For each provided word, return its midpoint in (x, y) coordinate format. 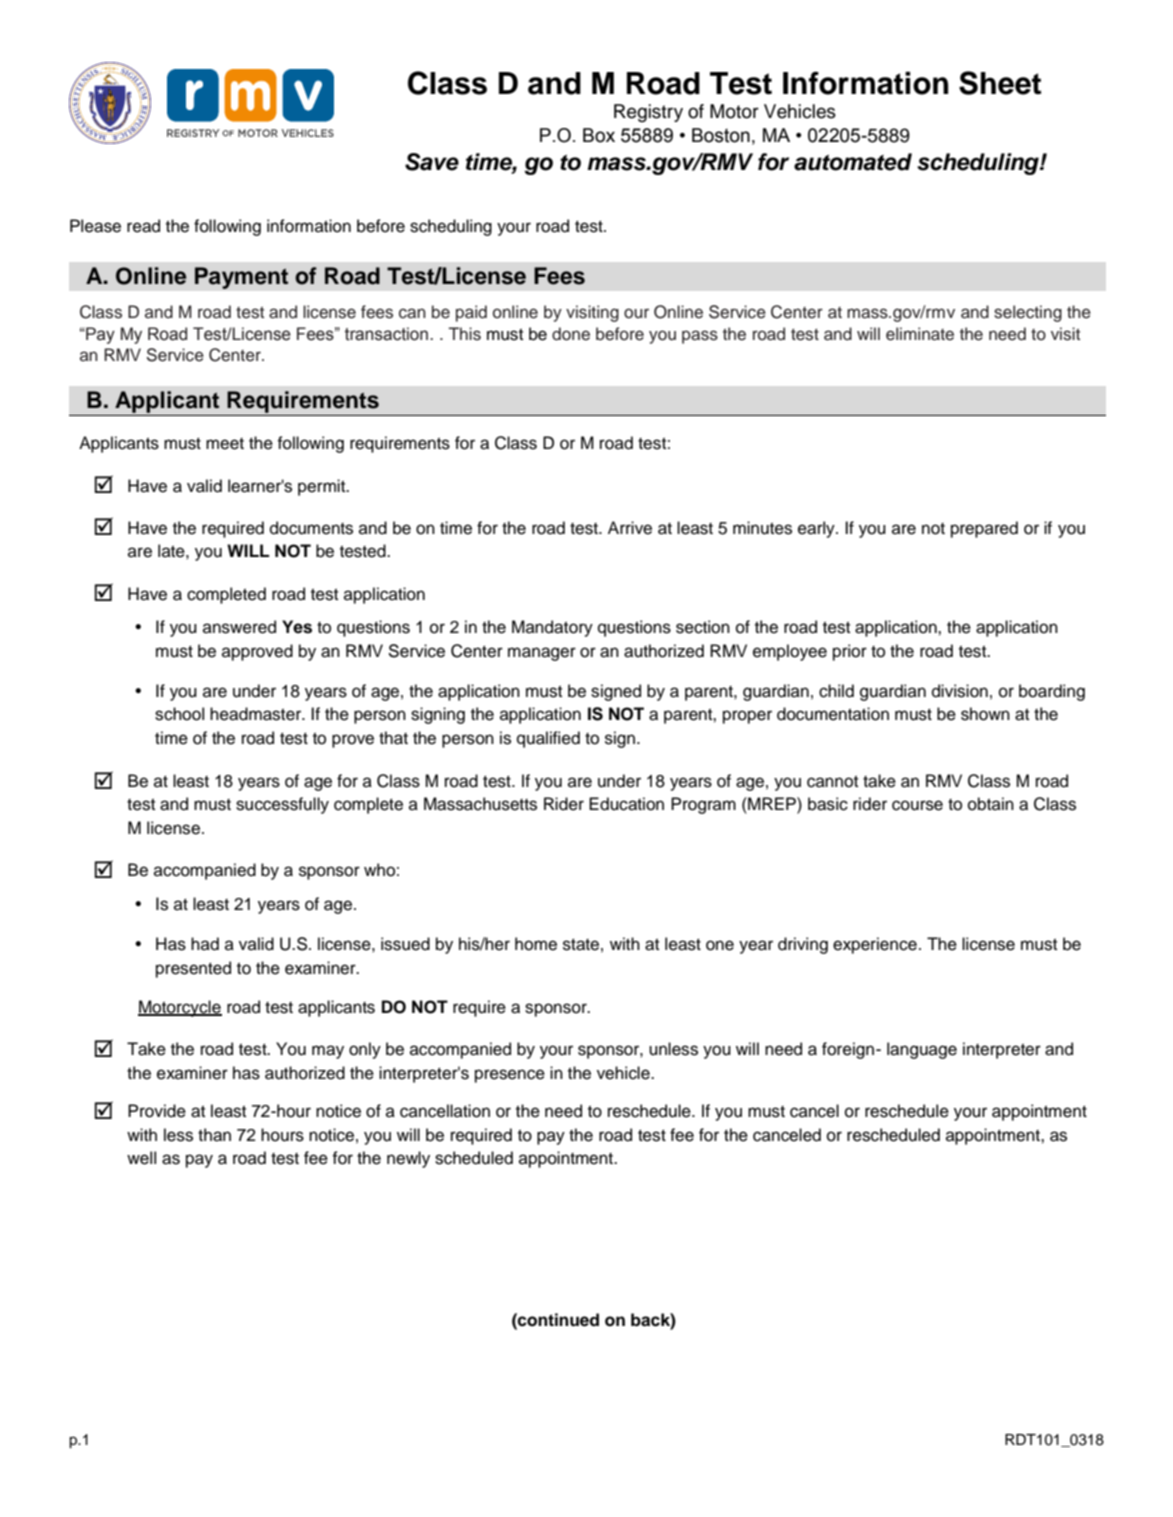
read (143, 226)
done (571, 334)
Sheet (1000, 83)
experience (875, 945)
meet (225, 444)
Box (599, 135)
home (536, 944)
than (214, 1135)
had (205, 944)
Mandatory (552, 628)
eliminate (920, 334)
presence (510, 1076)
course (917, 805)
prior (850, 652)
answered (239, 627)
